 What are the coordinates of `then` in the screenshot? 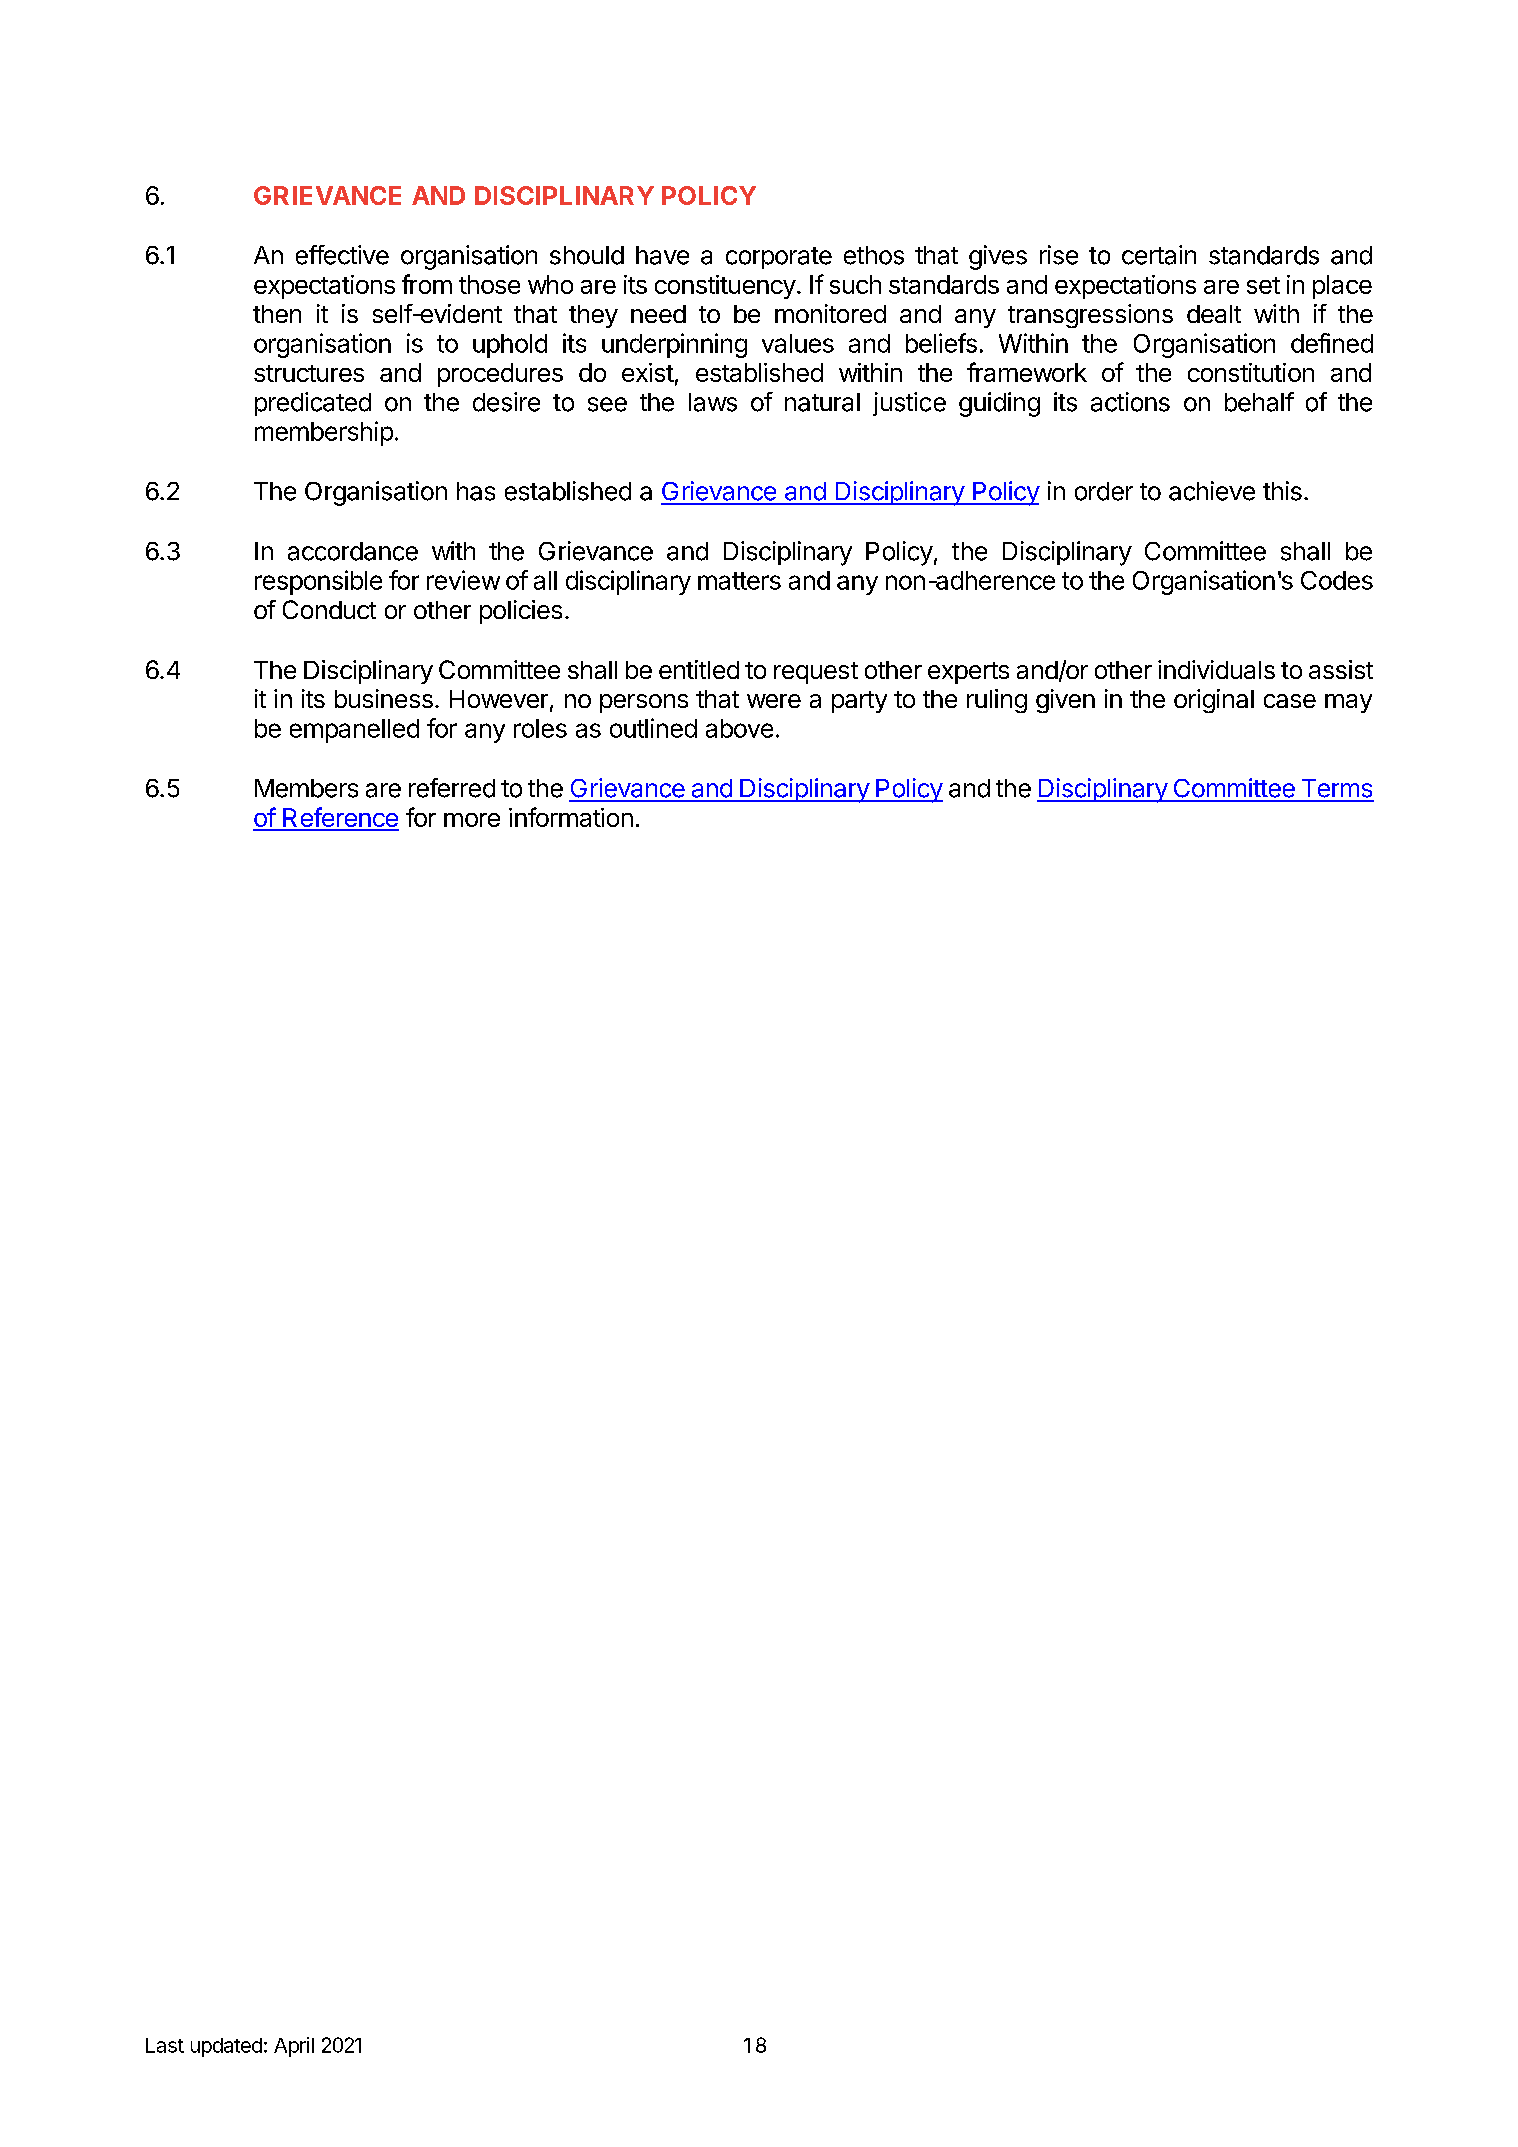 It's located at (277, 314).
